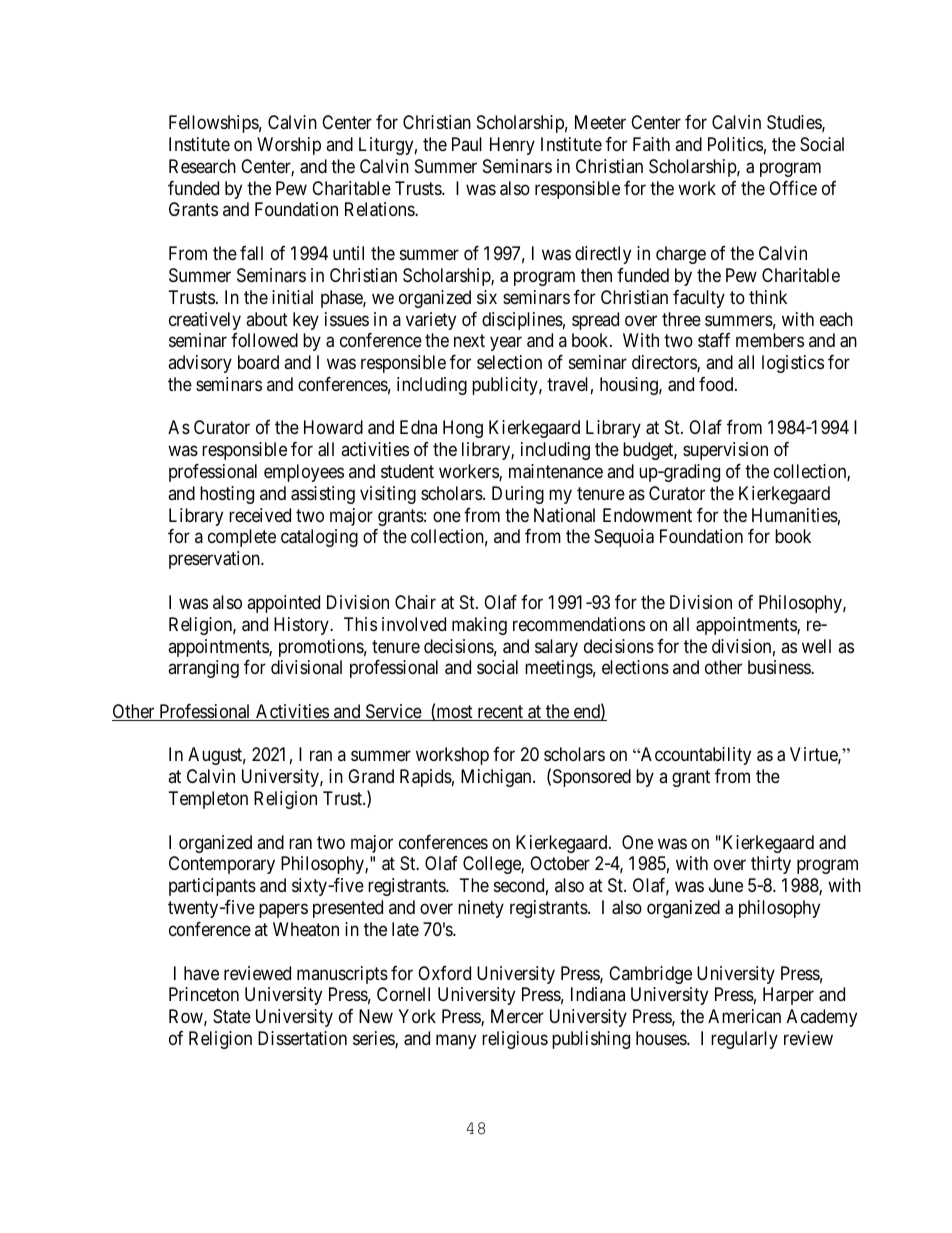 The width and height of the document is (952, 1233). Describe the element at coordinates (500, 713) in the document. I see `recent` at that location.
